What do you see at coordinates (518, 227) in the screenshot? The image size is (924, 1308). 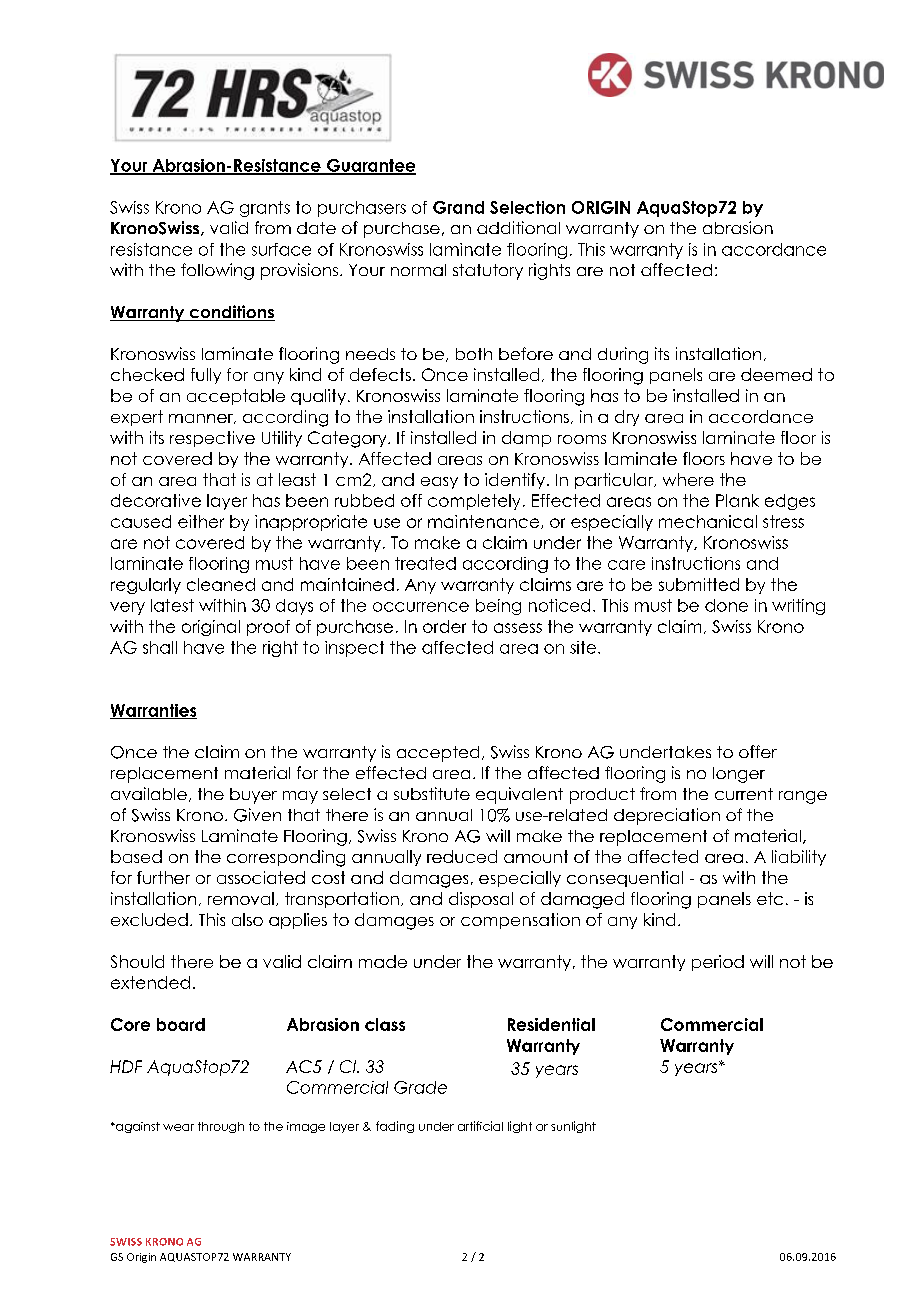 I see `additional` at bounding box center [518, 227].
